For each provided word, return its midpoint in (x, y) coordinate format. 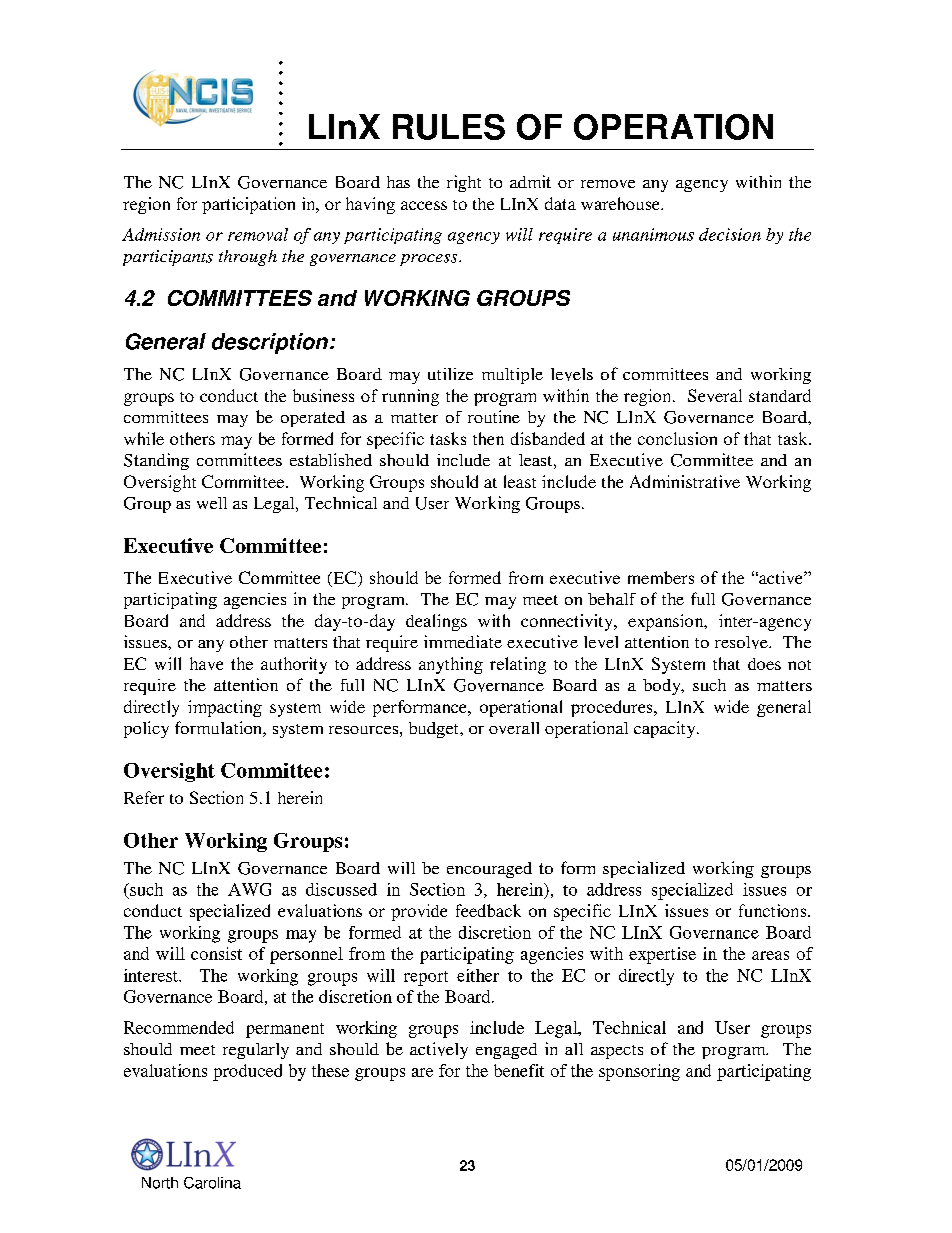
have (206, 663)
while (144, 438)
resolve (742, 642)
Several (715, 395)
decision (730, 234)
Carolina (212, 1183)
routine (494, 416)
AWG (249, 889)
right (464, 183)
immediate (463, 641)
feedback (488, 910)
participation (248, 205)
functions (774, 910)
